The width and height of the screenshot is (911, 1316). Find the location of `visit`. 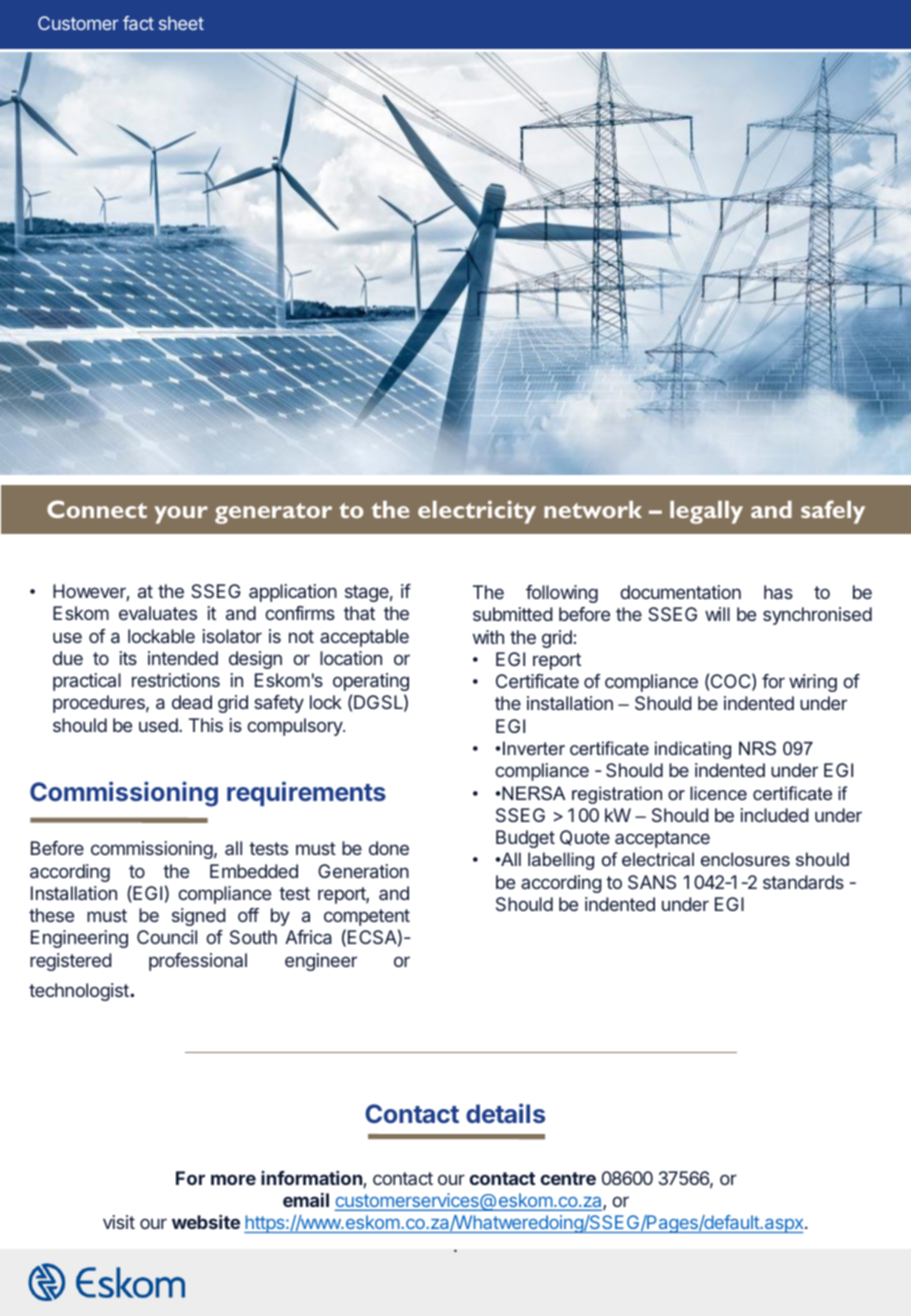

visit is located at coordinates (119, 1222).
